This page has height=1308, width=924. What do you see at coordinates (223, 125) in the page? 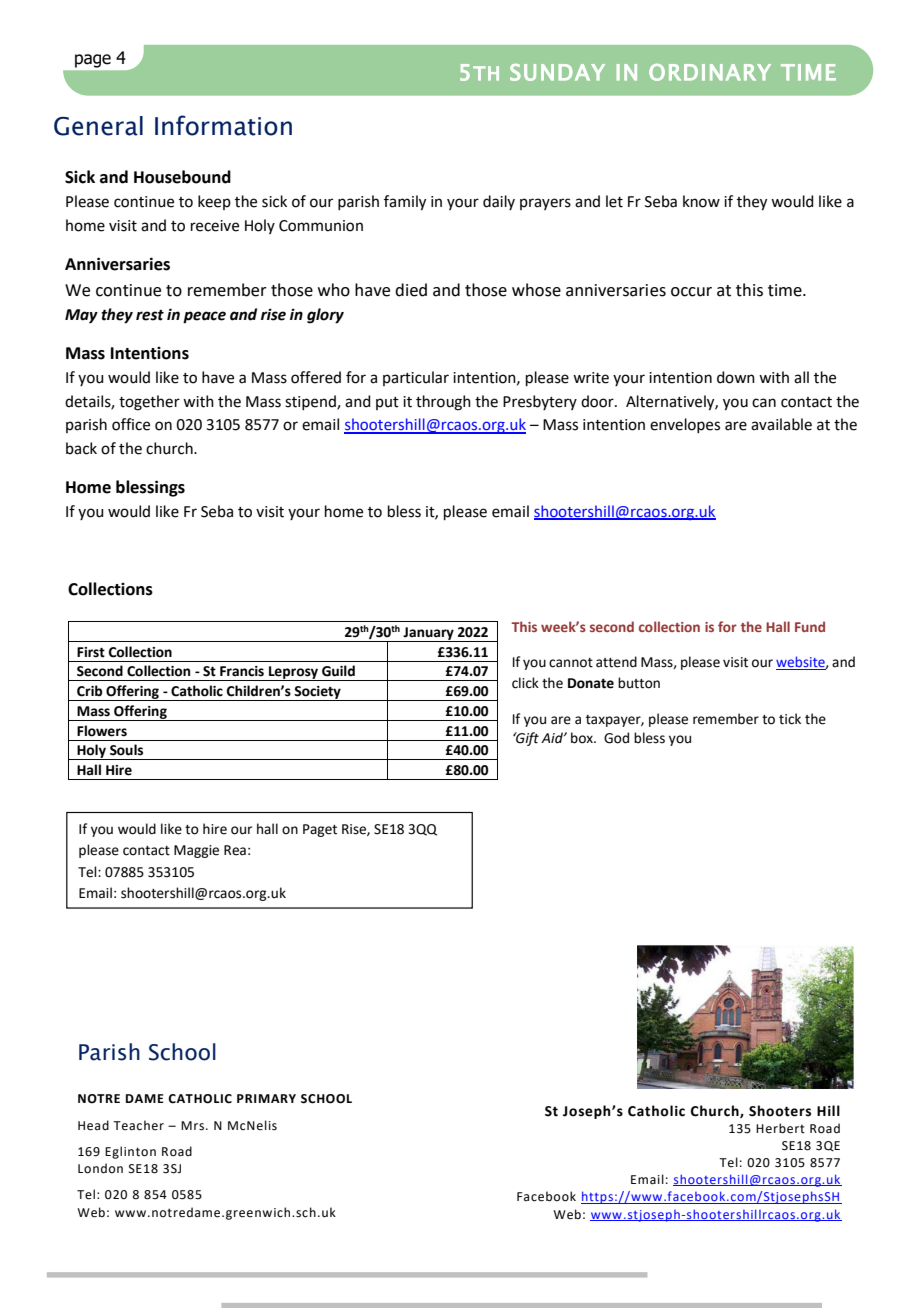
I see `Information` at bounding box center [223, 125].
